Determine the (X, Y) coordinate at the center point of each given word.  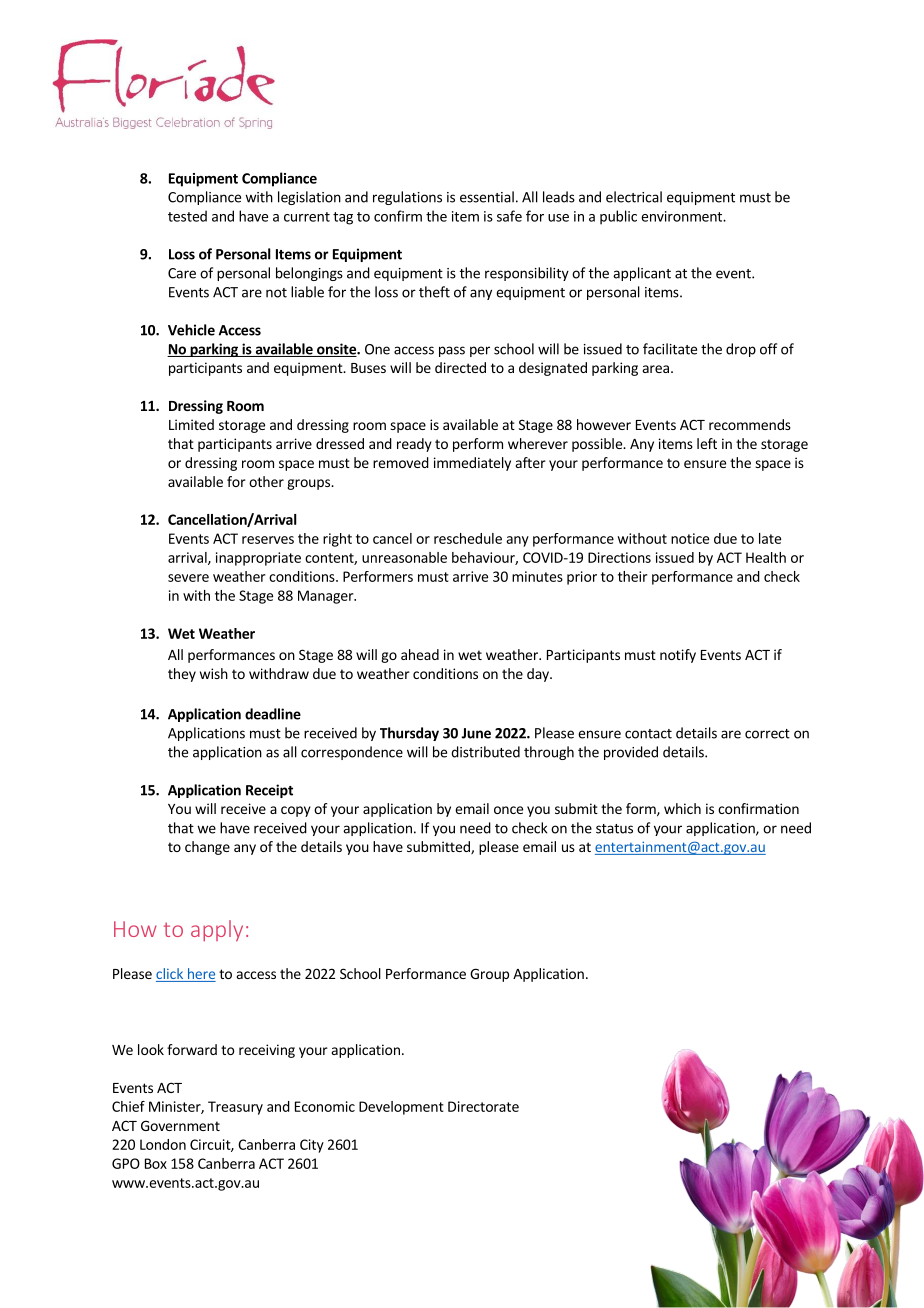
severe (188, 578)
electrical (634, 197)
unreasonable (404, 557)
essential (487, 197)
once (508, 810)
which (682, 808)
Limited (191, 424)
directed (460, 367)
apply (217, 931)
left (707, 443)
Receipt (269, 791)
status (614, 829)
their (632, 576)
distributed (485, 752)
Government (180, 1125)
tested (187, 216)
